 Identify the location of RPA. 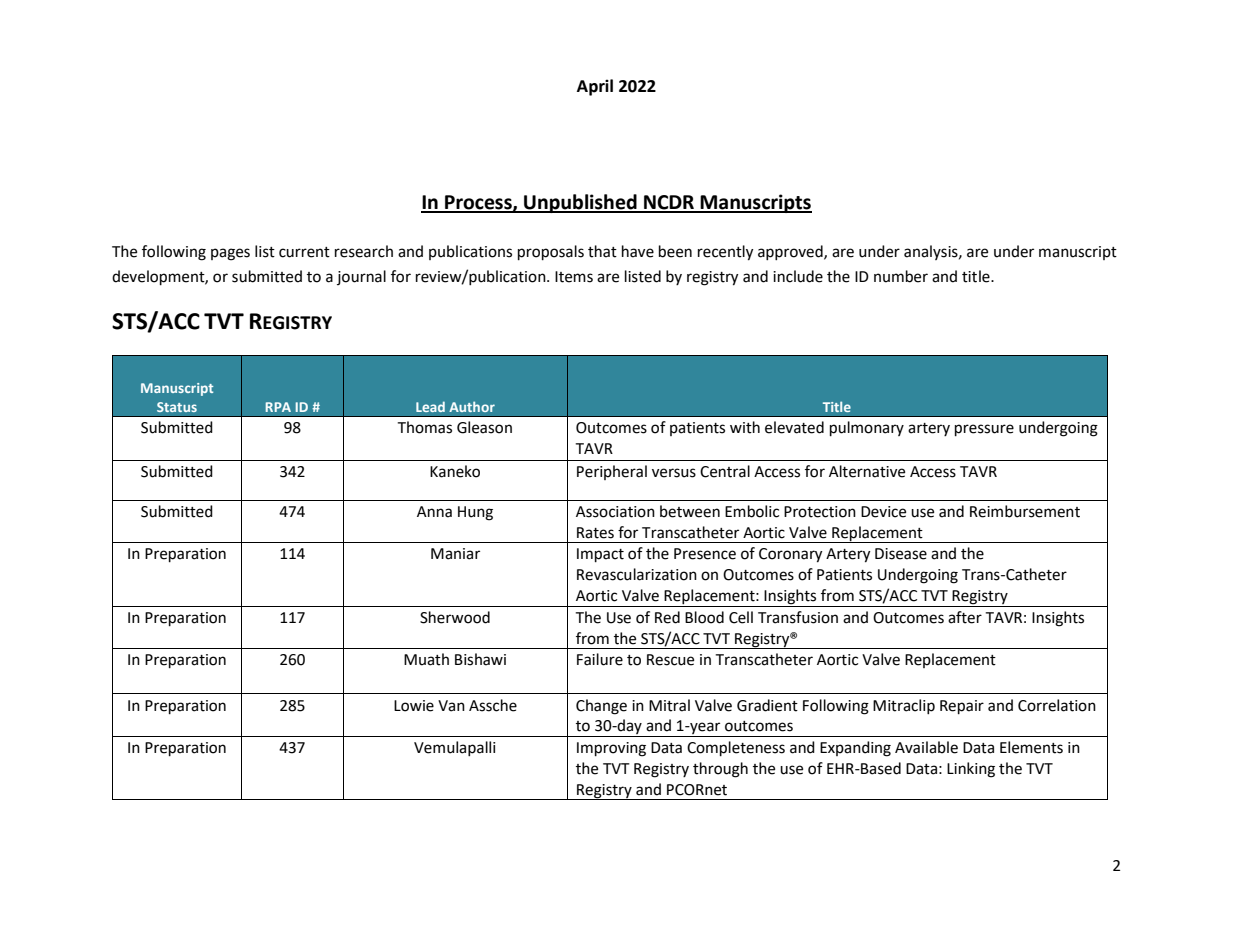
(278, 407).
